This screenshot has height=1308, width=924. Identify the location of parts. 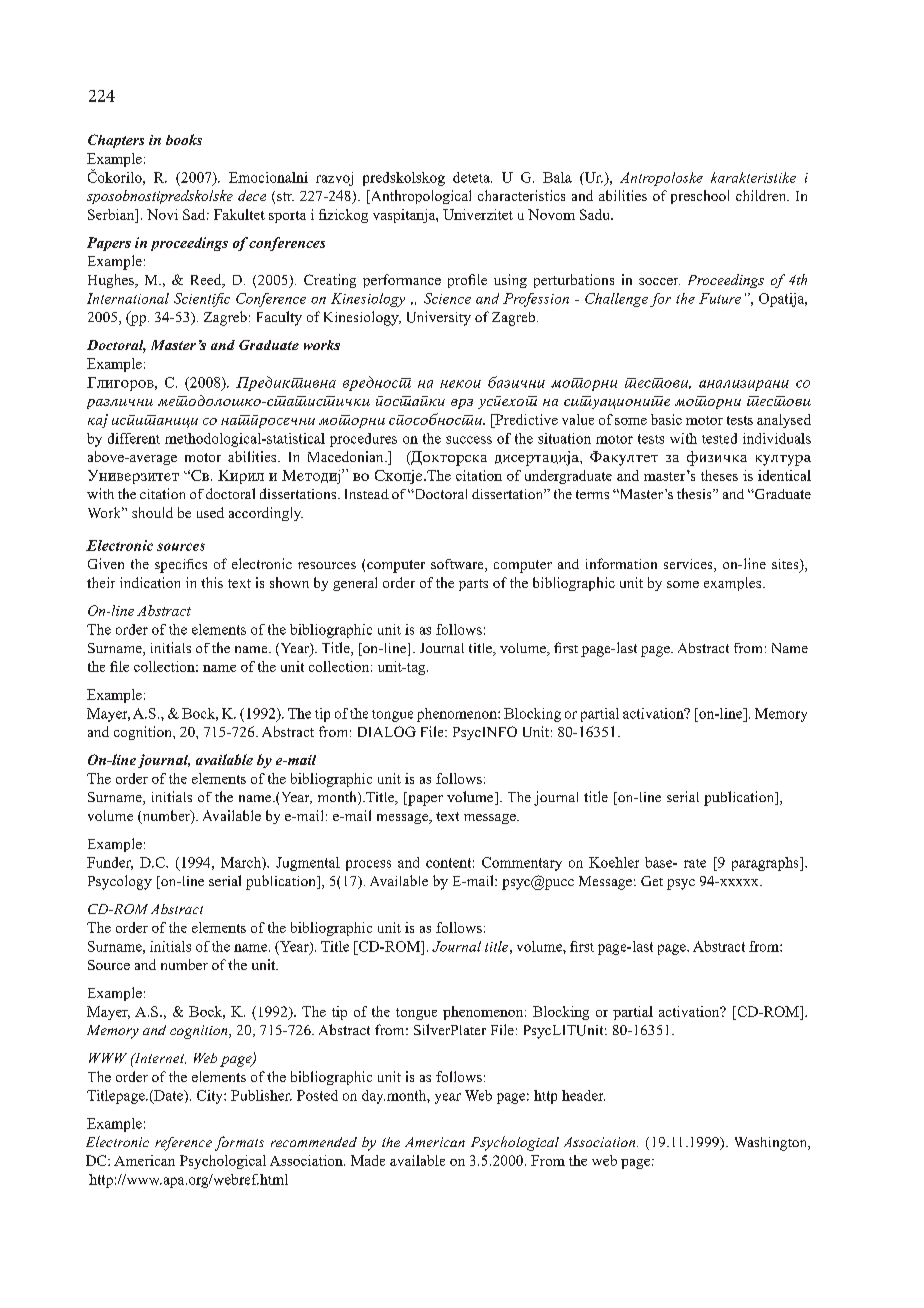
(473, 585).
